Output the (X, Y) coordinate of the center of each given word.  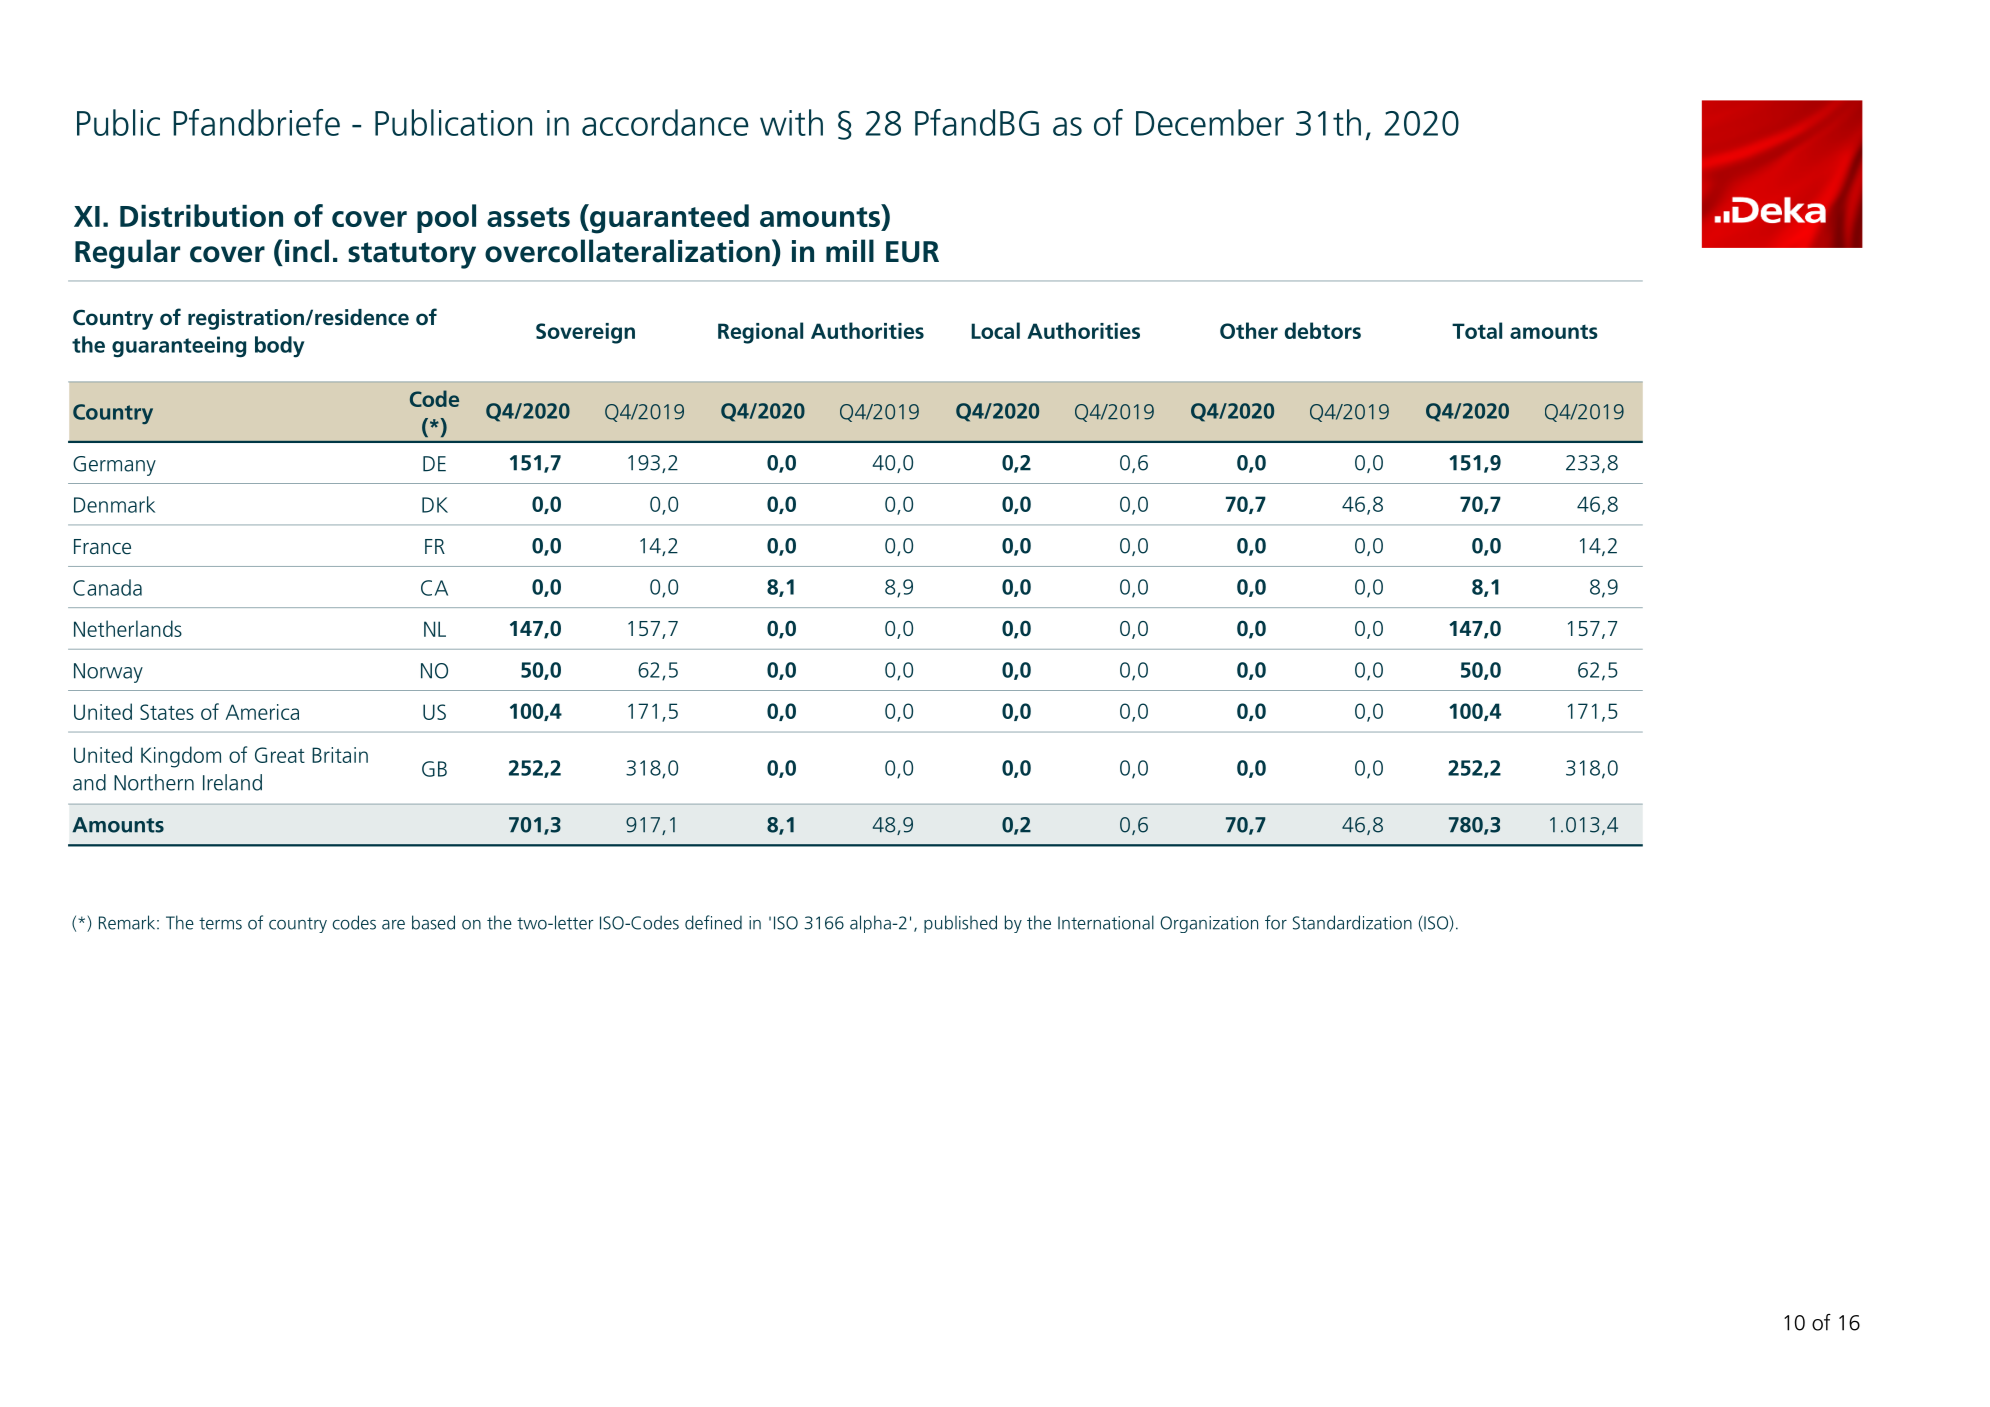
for (1276, 922)
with (791, 122)
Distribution (201, 215)
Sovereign (585, 333)
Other (1249, 330)
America (262, 712)
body (280, 347)
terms (220, 923)
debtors (1323, 330)
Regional (760, 333)
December (1210, 122)
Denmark (114, 504)
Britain (340, 755)
